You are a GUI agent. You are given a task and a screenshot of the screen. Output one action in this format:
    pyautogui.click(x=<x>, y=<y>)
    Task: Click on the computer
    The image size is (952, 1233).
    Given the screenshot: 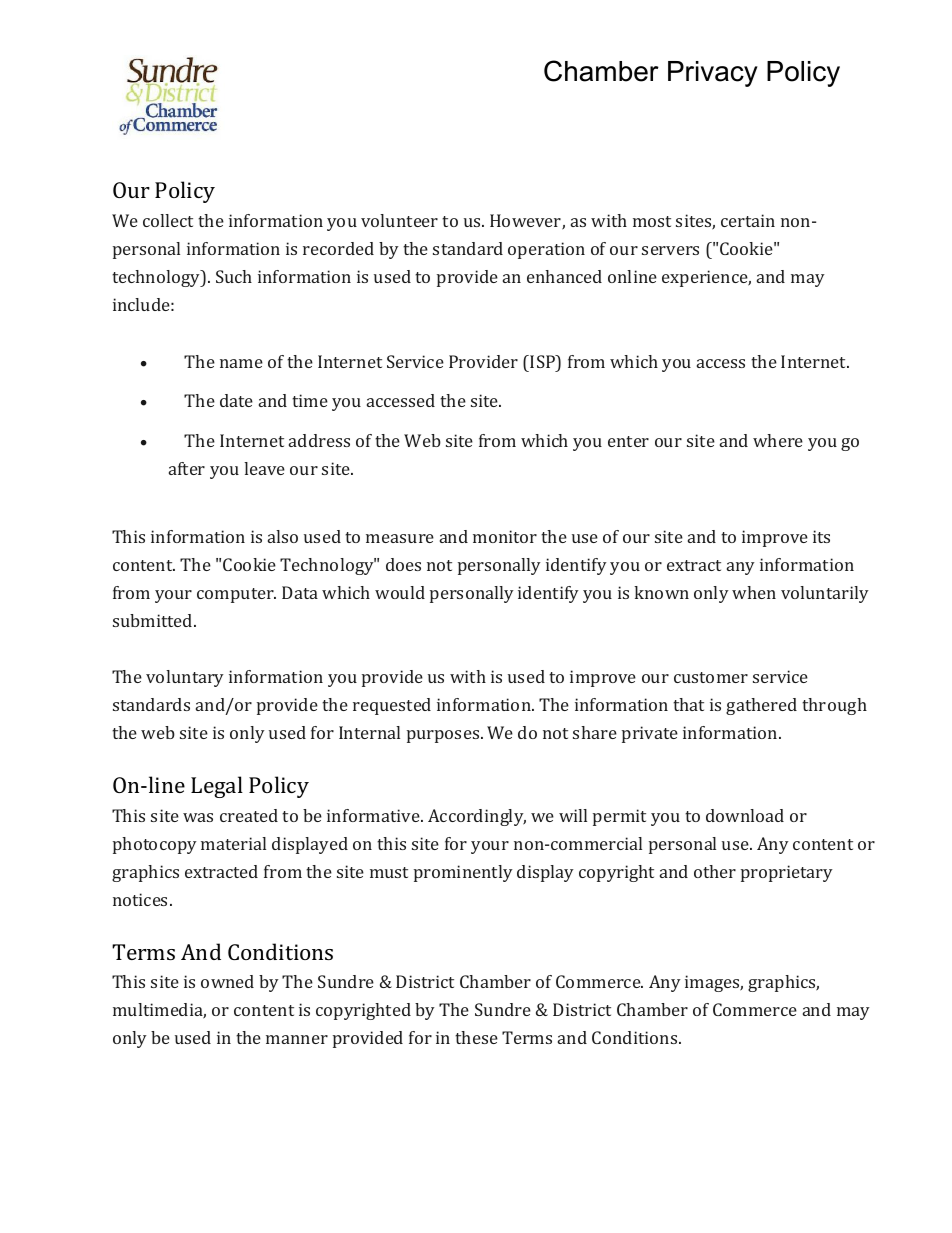 What is the action you would take?
    pyautogui.click(x=236, y=595)
